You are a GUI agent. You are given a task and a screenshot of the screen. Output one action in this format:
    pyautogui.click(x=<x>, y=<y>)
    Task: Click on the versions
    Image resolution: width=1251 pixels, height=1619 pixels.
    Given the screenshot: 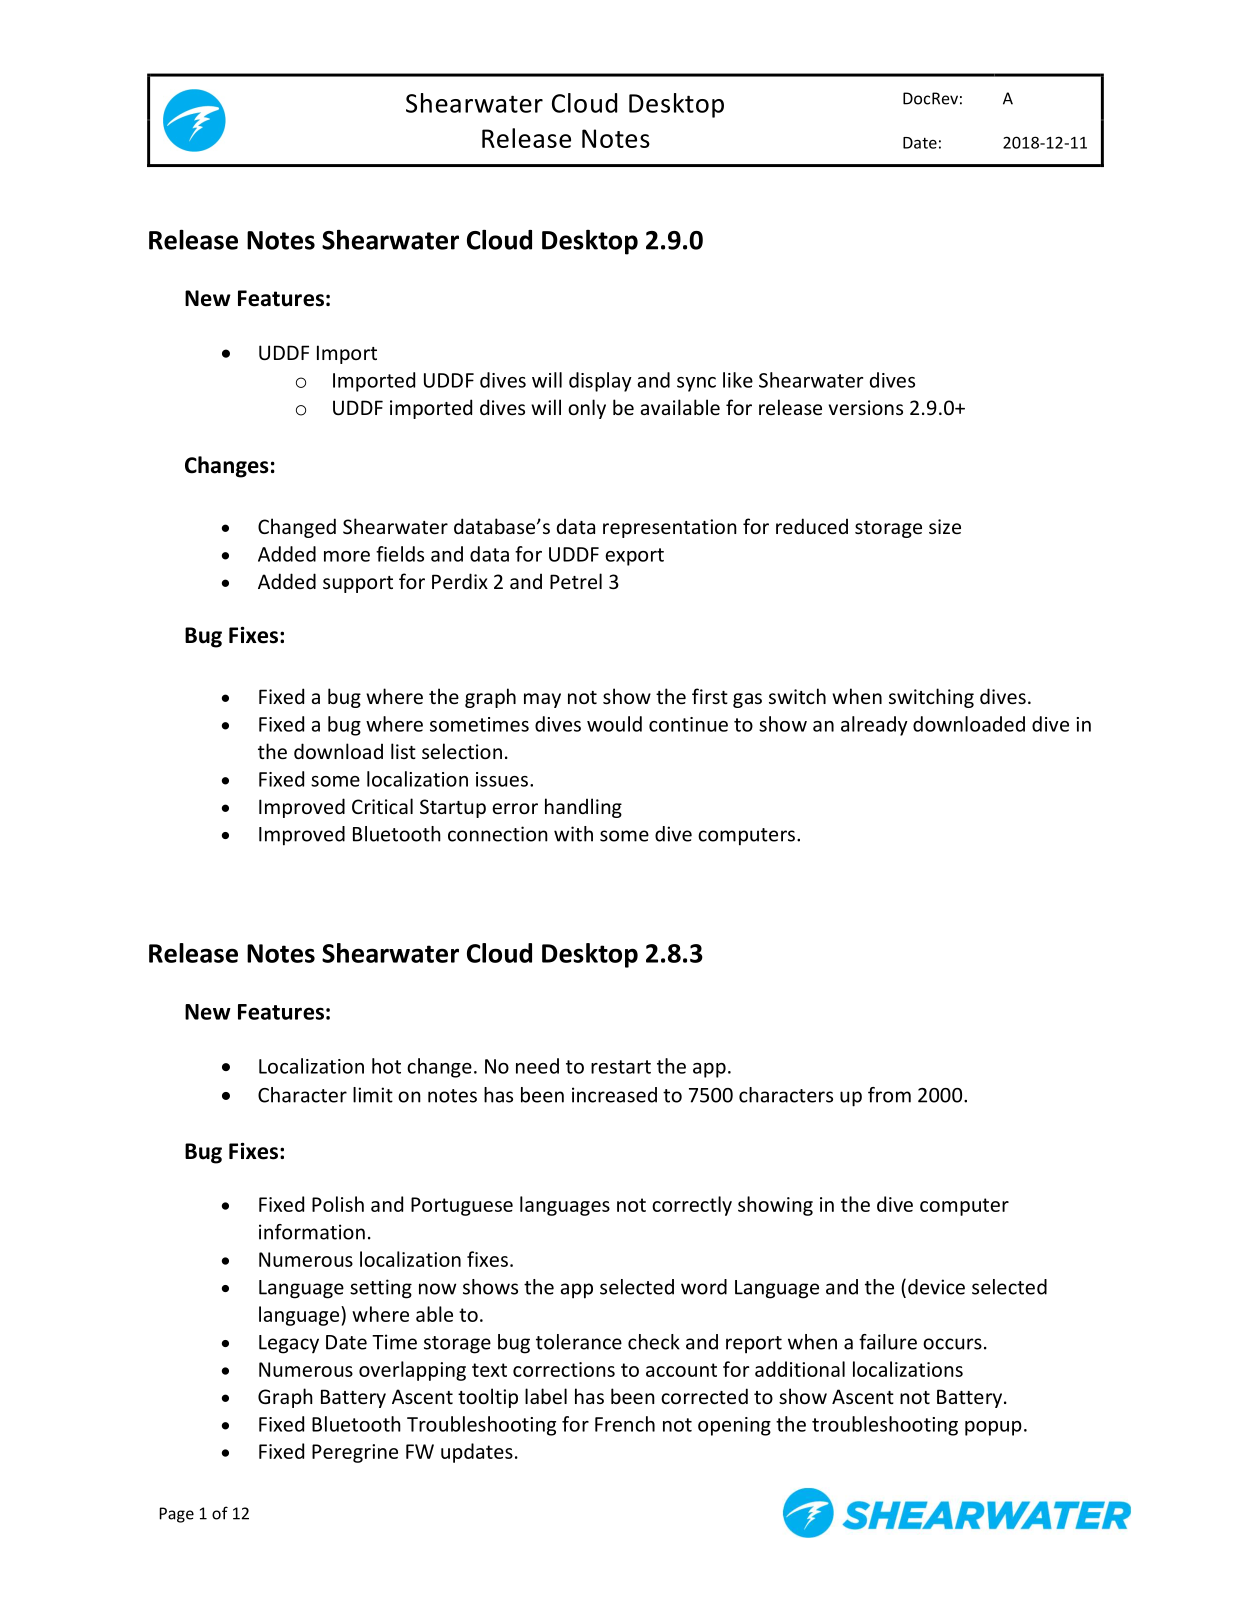 What is the action you would take?
    pyautogui.click(x=866, y=407)
